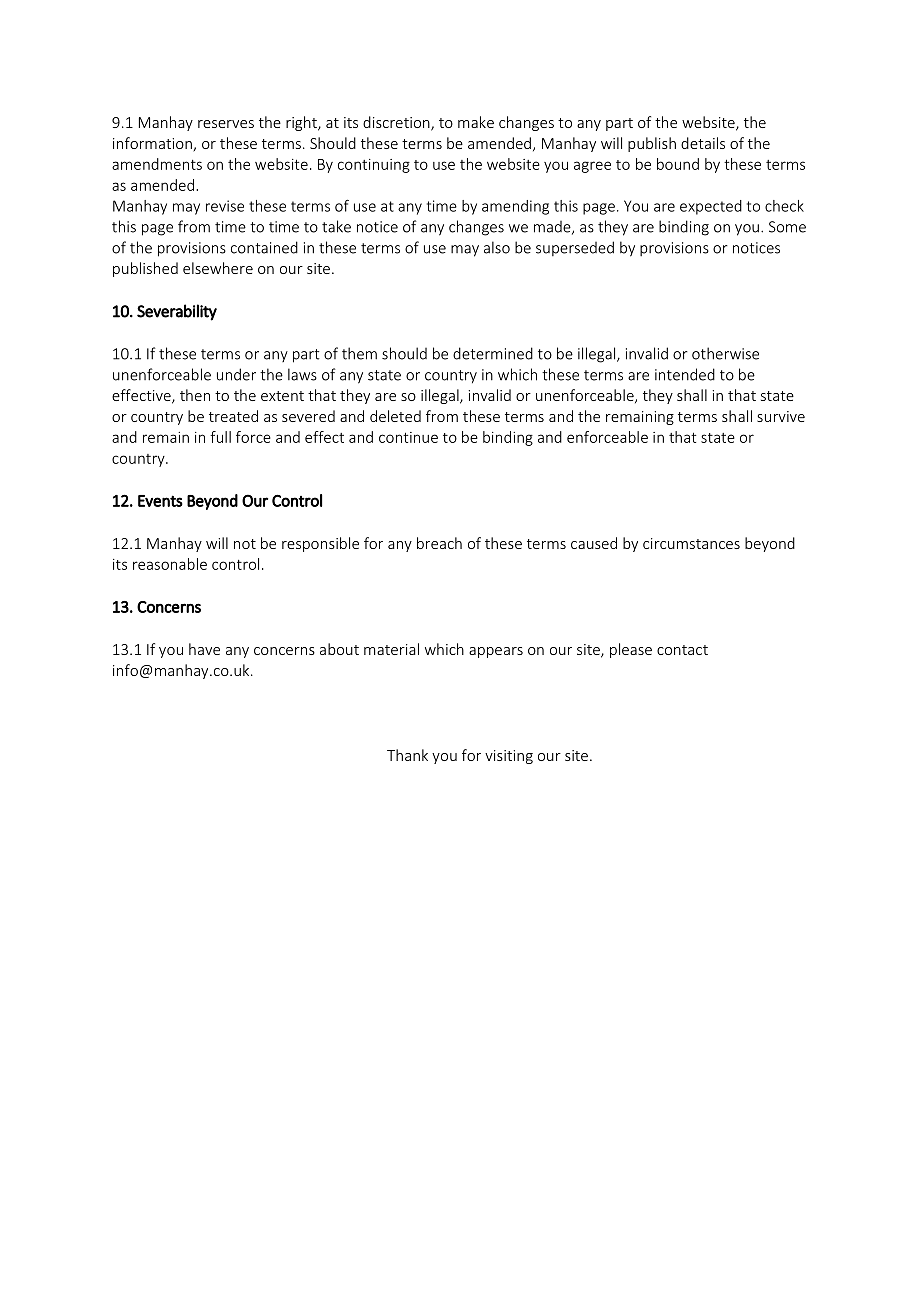 The height and width of the screenshot is (1308, 924). I want to click on otherwise, so click(725, 353).
